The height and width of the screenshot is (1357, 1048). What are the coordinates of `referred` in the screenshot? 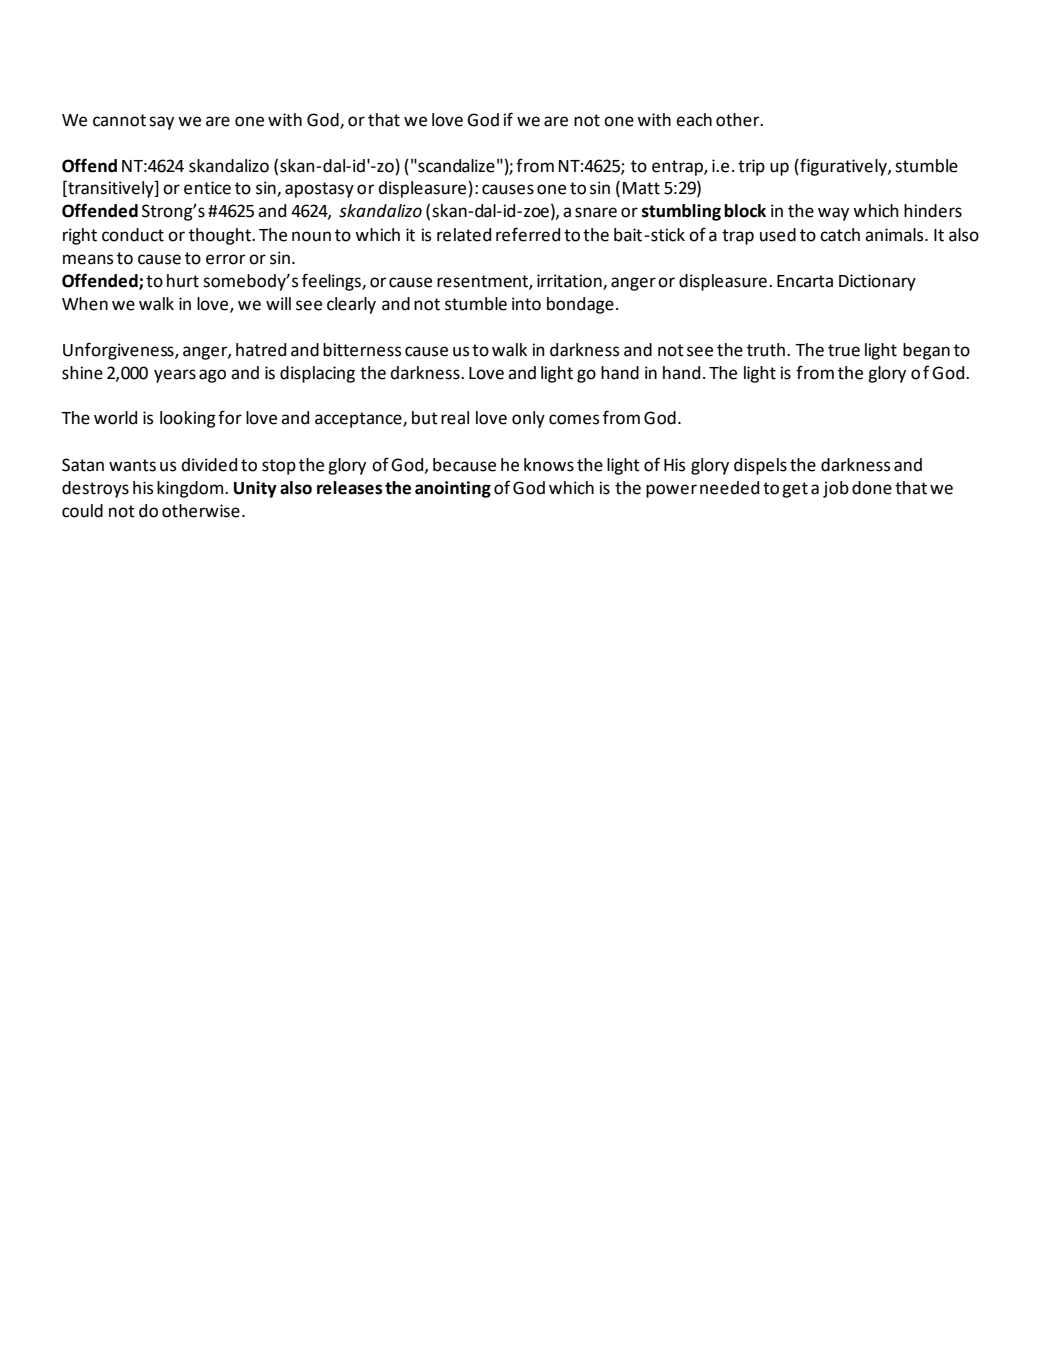 It's located at (528, 234).
